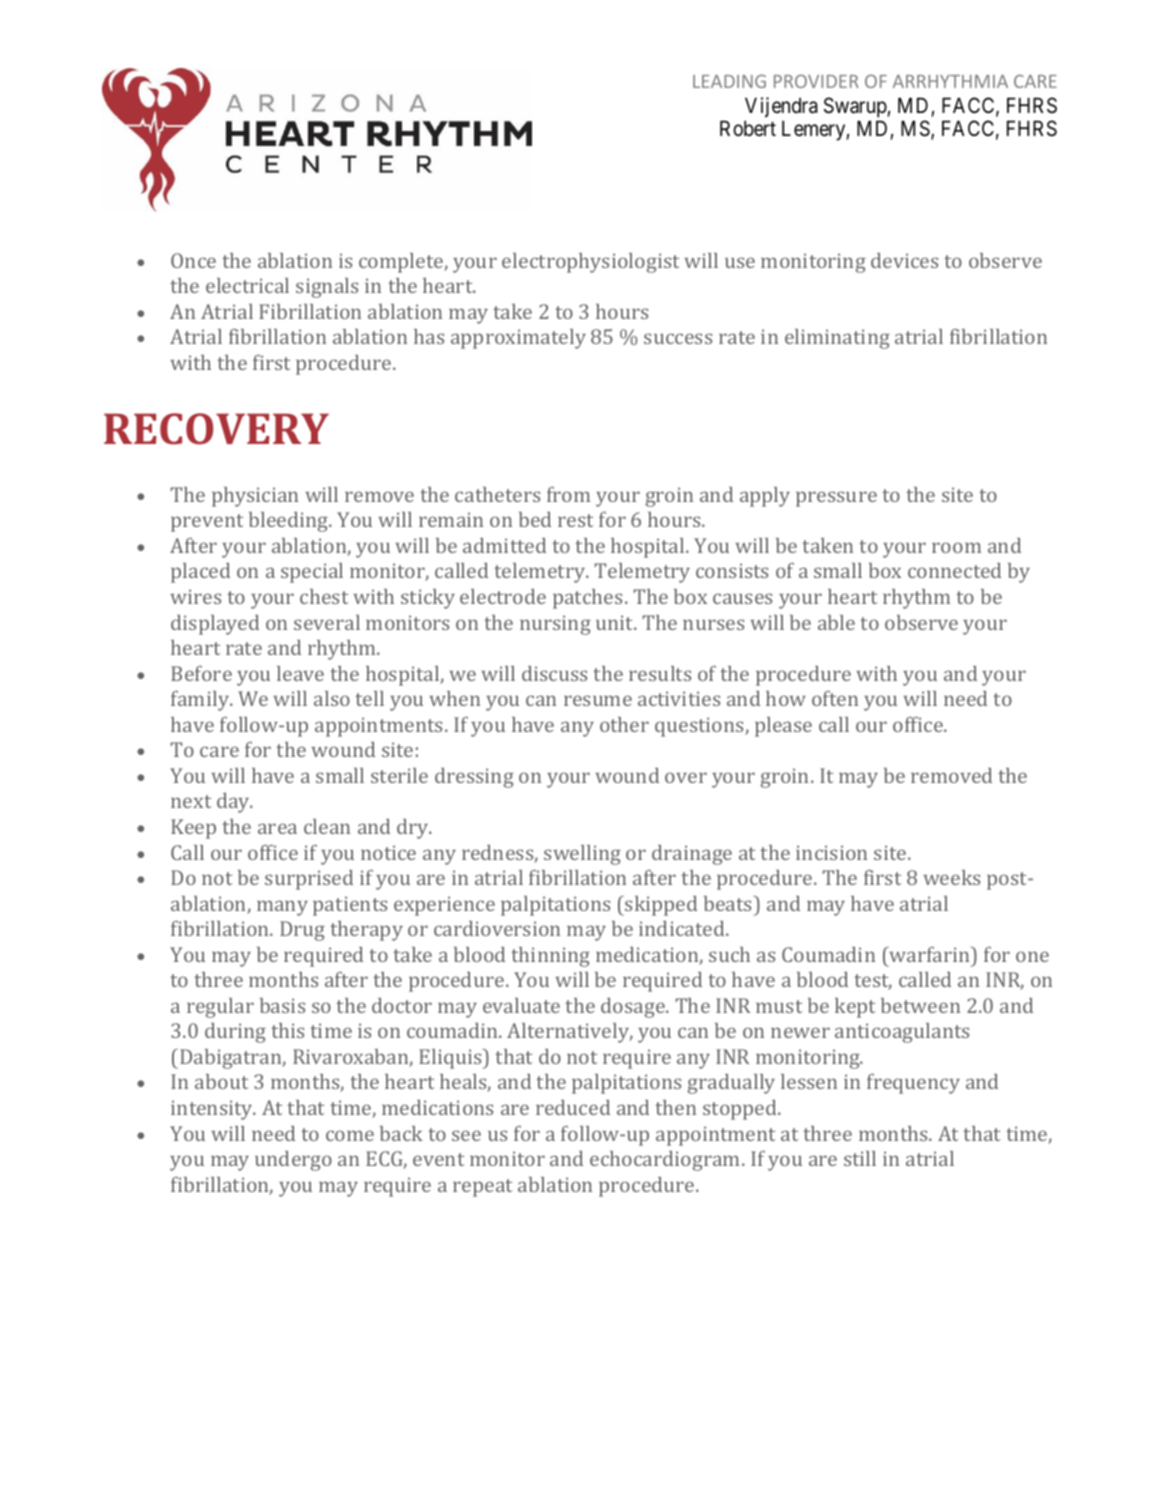 Image resolution: width=1160 pixels, height=1501 pixels. What do you see at coordinates (816, 81) in the screenshot?
I see `PROVIDER` at bounding box center [816, 81].
